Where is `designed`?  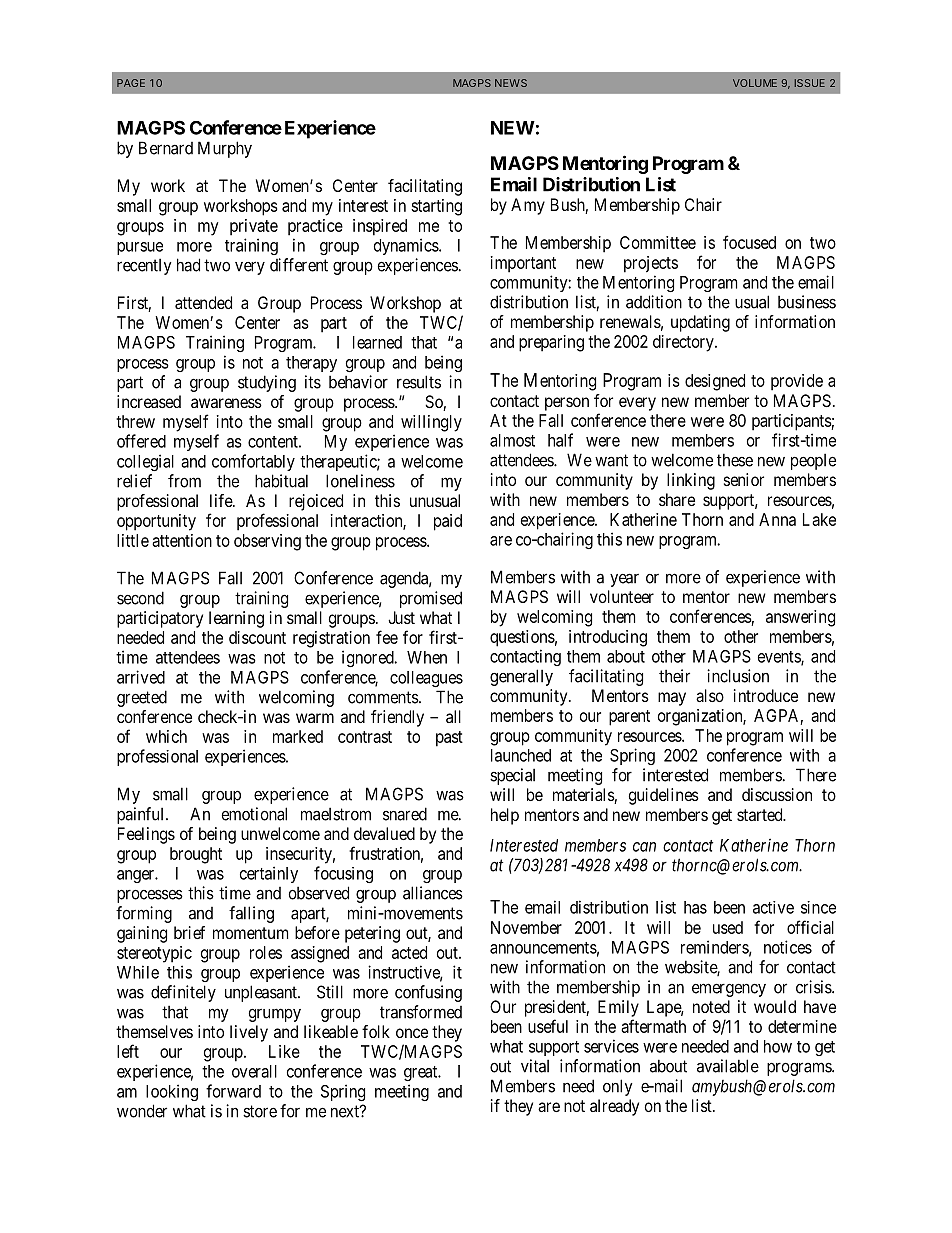 designed is located at coordinates (715, 382).
